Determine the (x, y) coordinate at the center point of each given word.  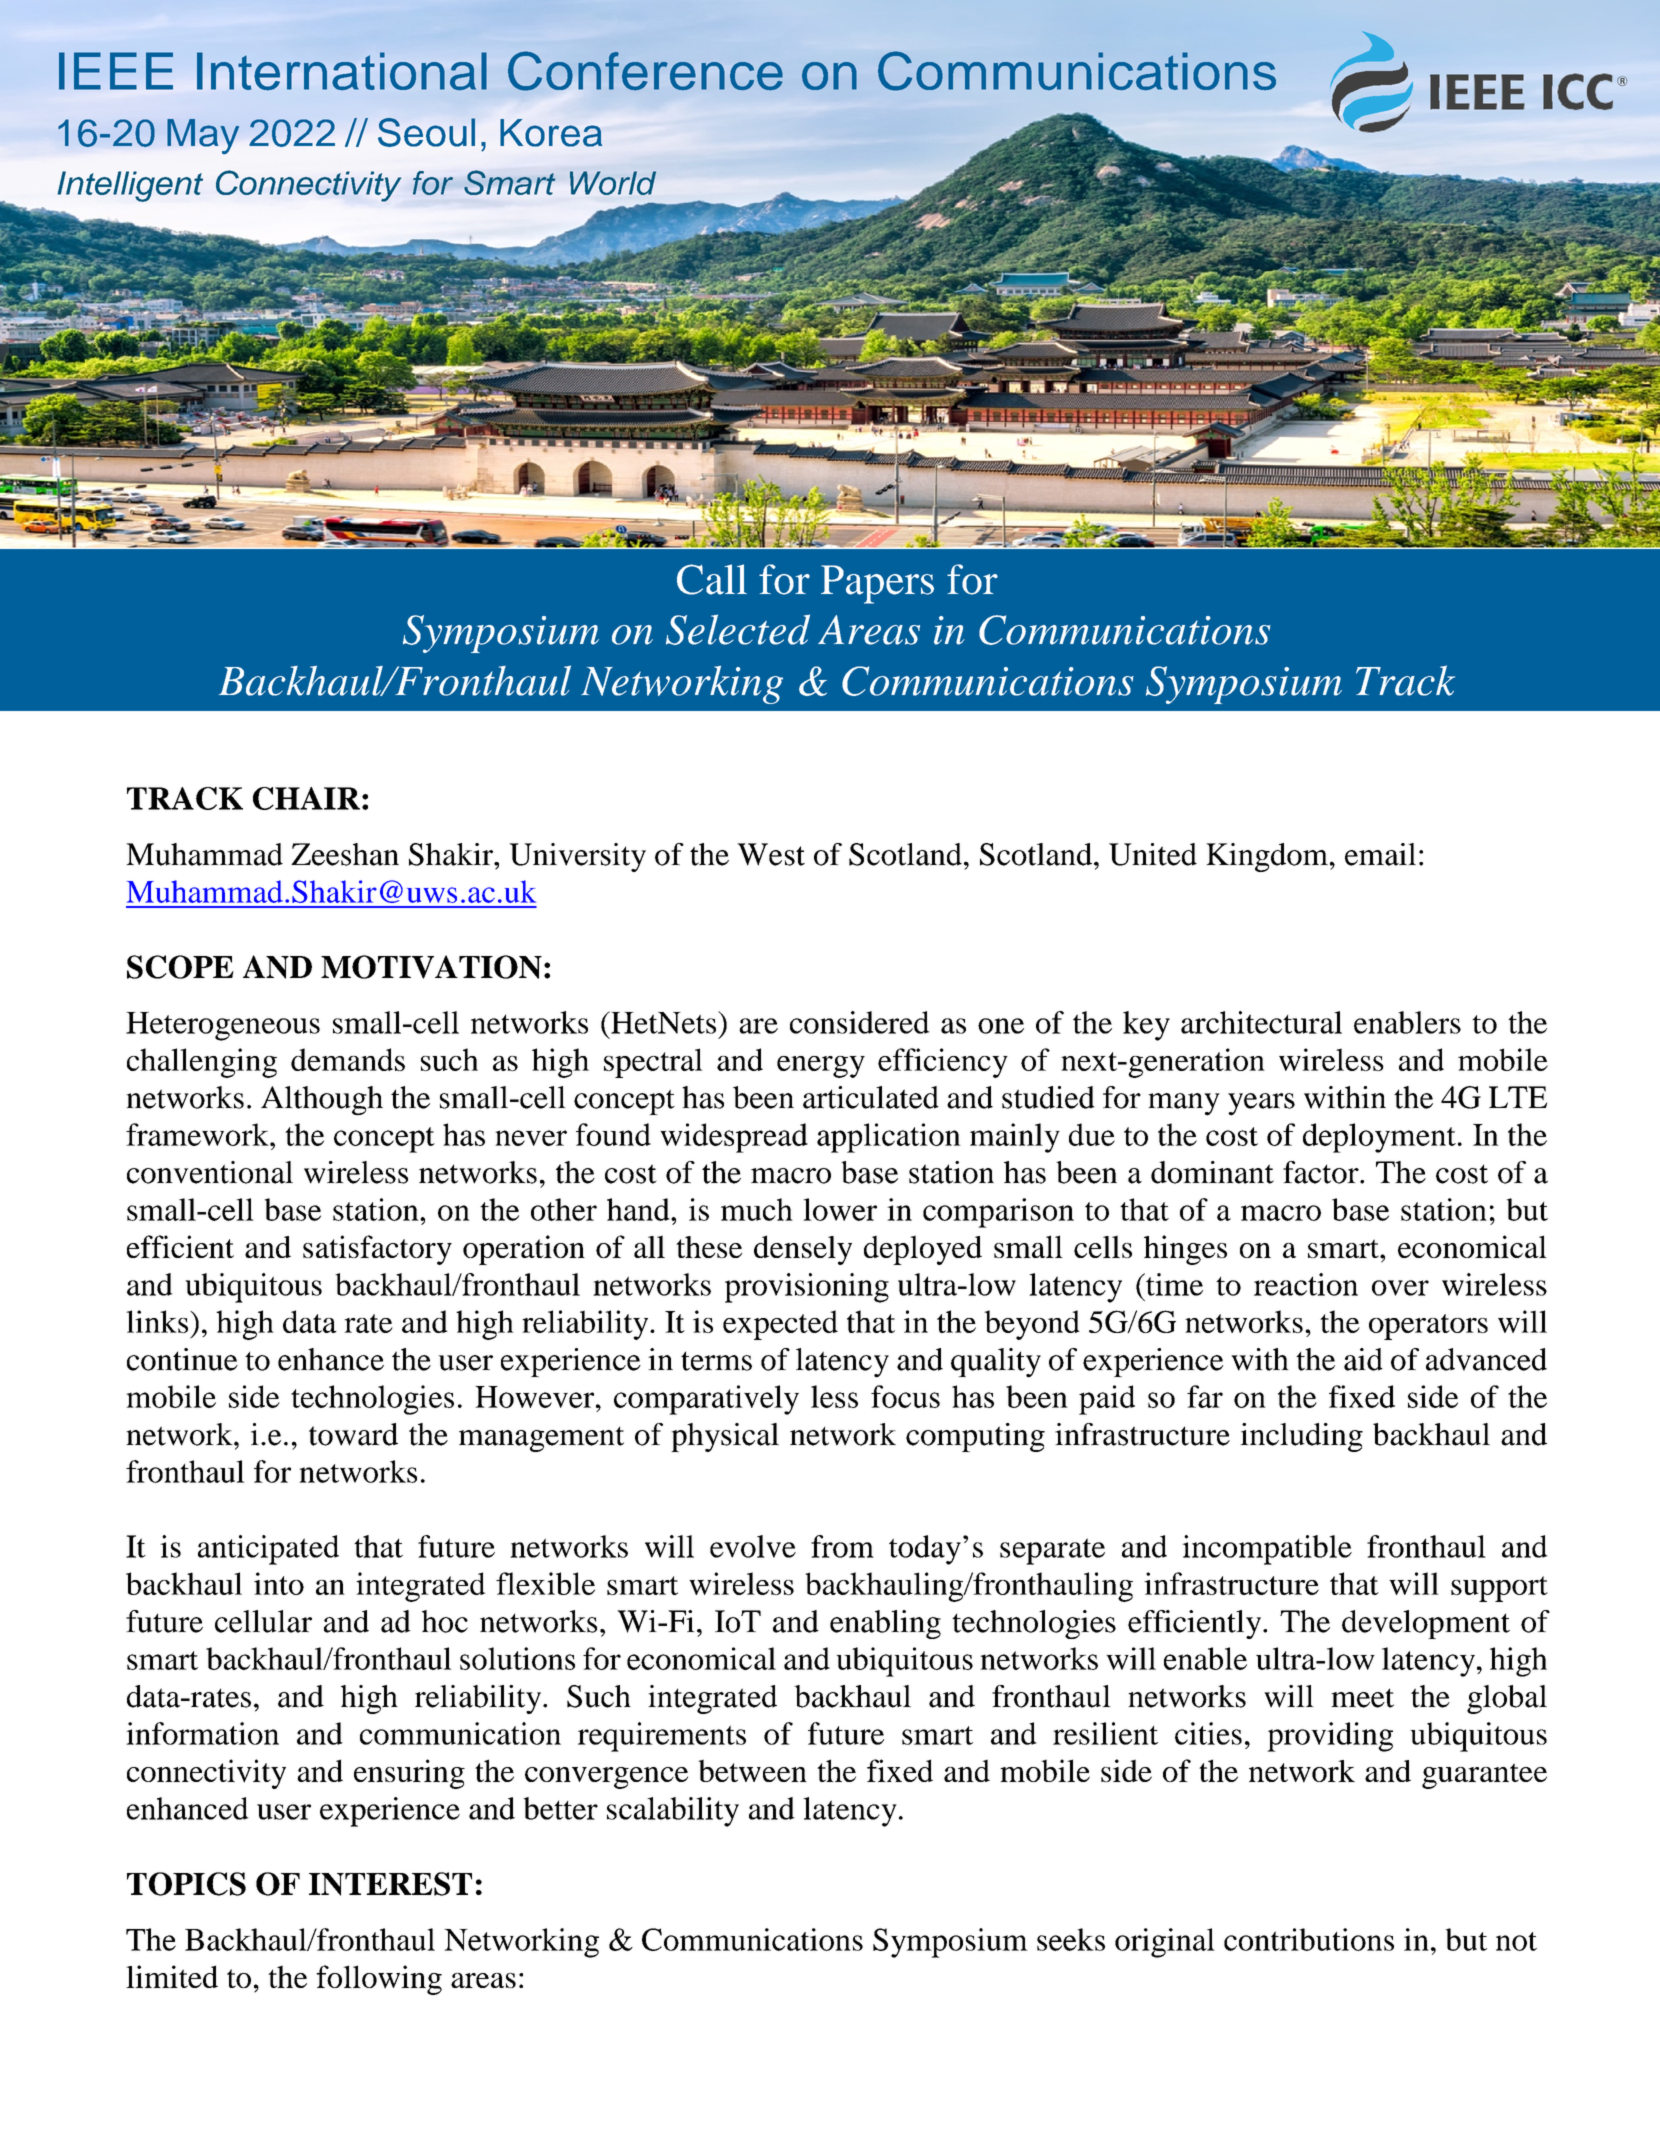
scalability (673, 1812)
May (203, 136)
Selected (738, 629)
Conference (645, 71)
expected (780, 1325)
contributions (1309, 1939)
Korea (551, 133)
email (1380, 854)
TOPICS (186, 1884)
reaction (1306, 1284)
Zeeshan (345, 854)
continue (182, 1359)
